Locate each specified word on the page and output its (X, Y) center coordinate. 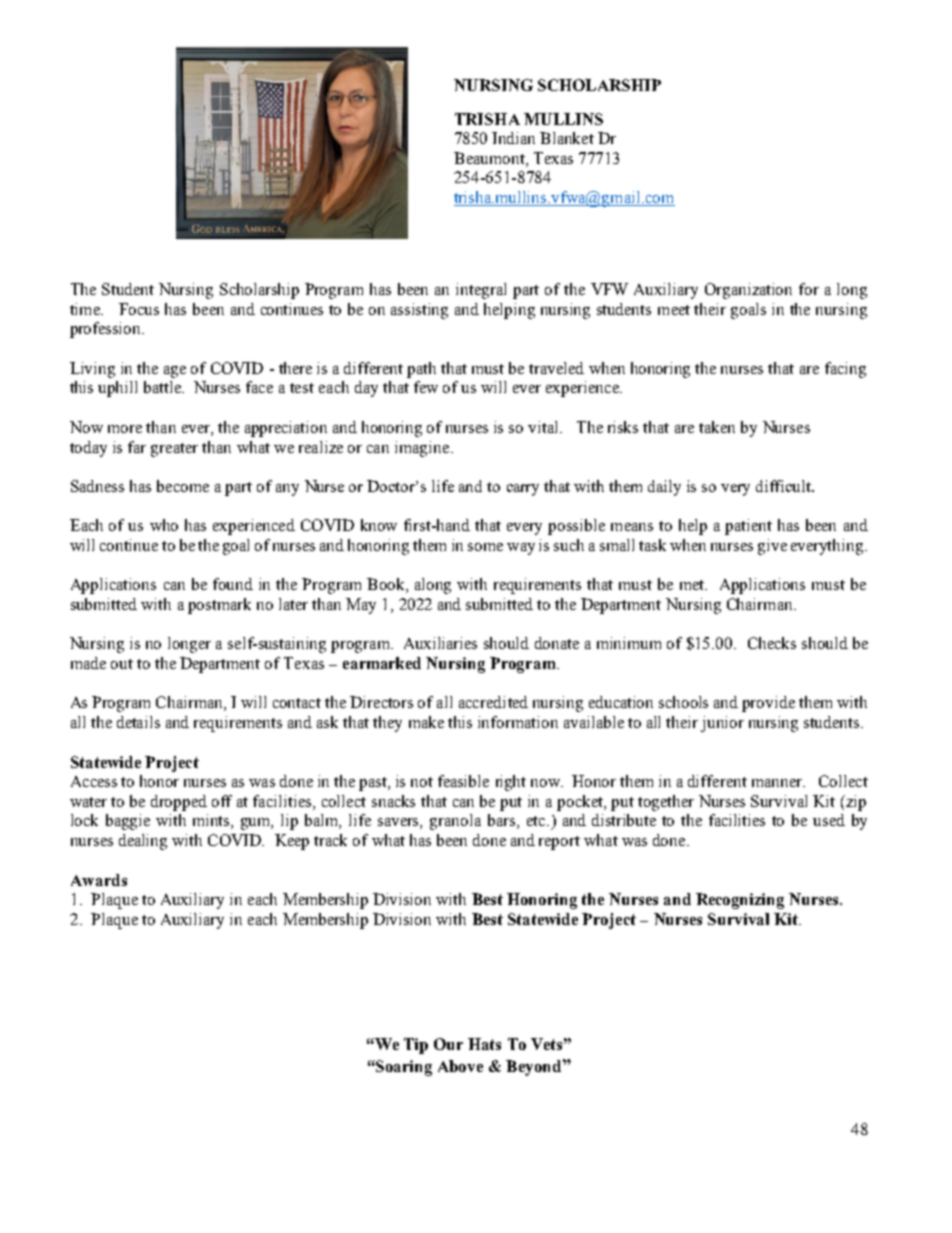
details (138, 722)
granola (455, 822)
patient (748, 527)
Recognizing (740, 901)
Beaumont (490, 158)
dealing (143, 842)
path (421, 370)
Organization (748, 291)
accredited (493, 702)
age (175, 372)
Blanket (567, 138)
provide (768, 704)
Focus (139, 309)
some (485, 547)
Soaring (403, 1068)
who (164, 525)
